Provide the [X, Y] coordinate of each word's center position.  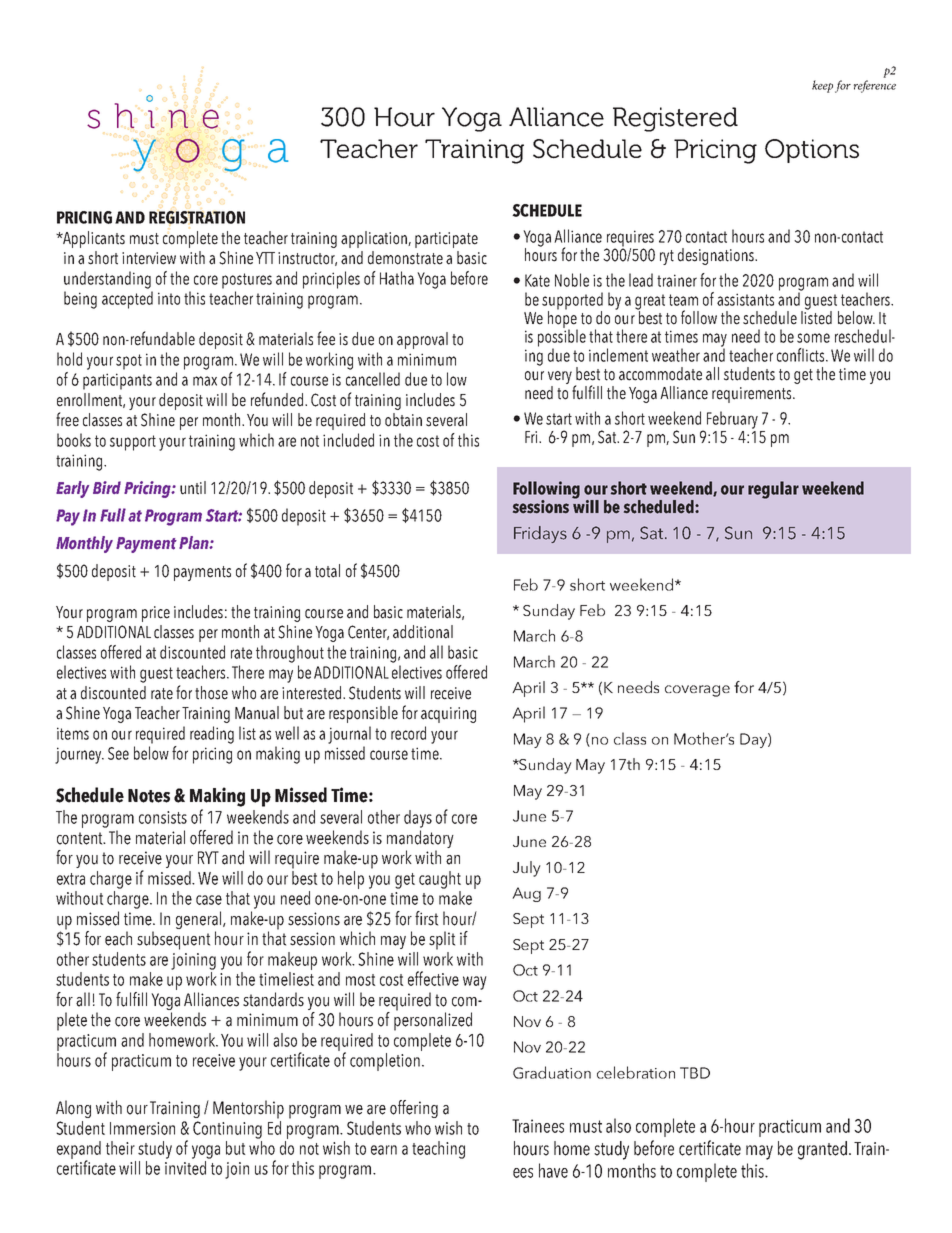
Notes [149, 796]
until [193, 488]
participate [446, 240]
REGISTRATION [197, 217]
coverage [697, 691]
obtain [403, 420]
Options [812, 151]
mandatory [420, 840]
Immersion [142, 1128]
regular [773, 490]
